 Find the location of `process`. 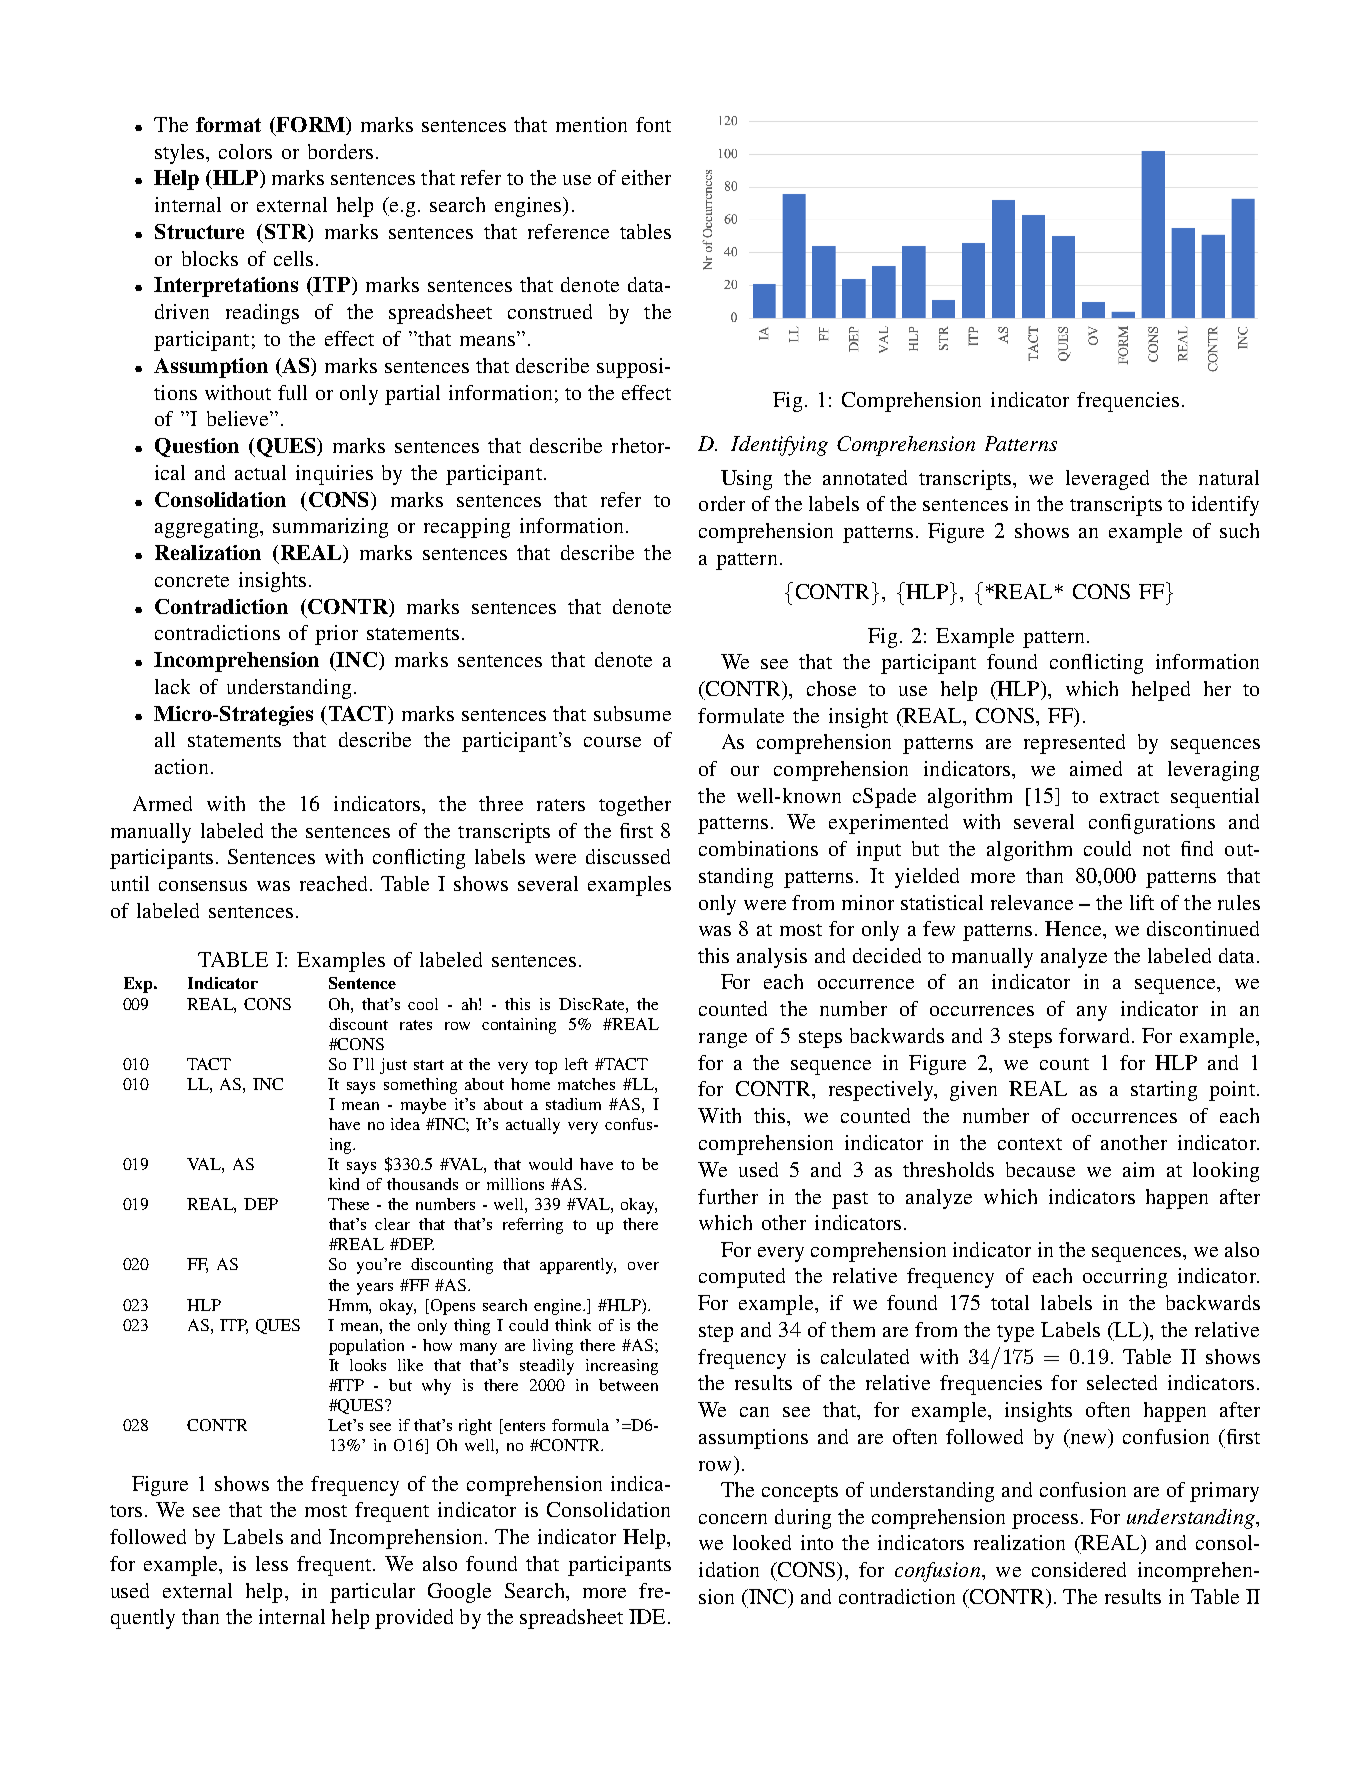

process is located at coordinates (1045, 1521).
